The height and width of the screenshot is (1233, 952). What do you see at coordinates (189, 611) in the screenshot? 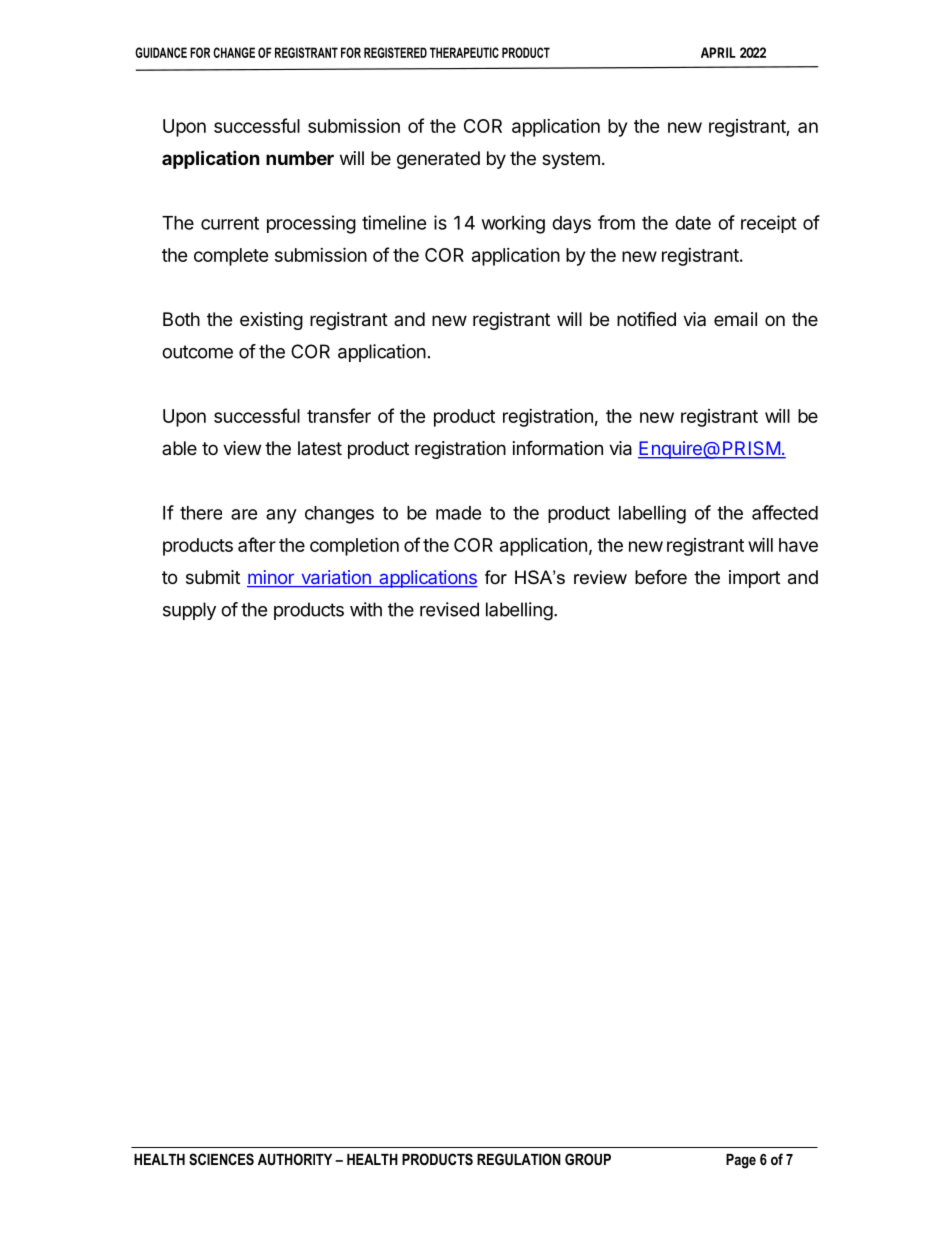
I see `supply` at bounding box center [189, 611].
